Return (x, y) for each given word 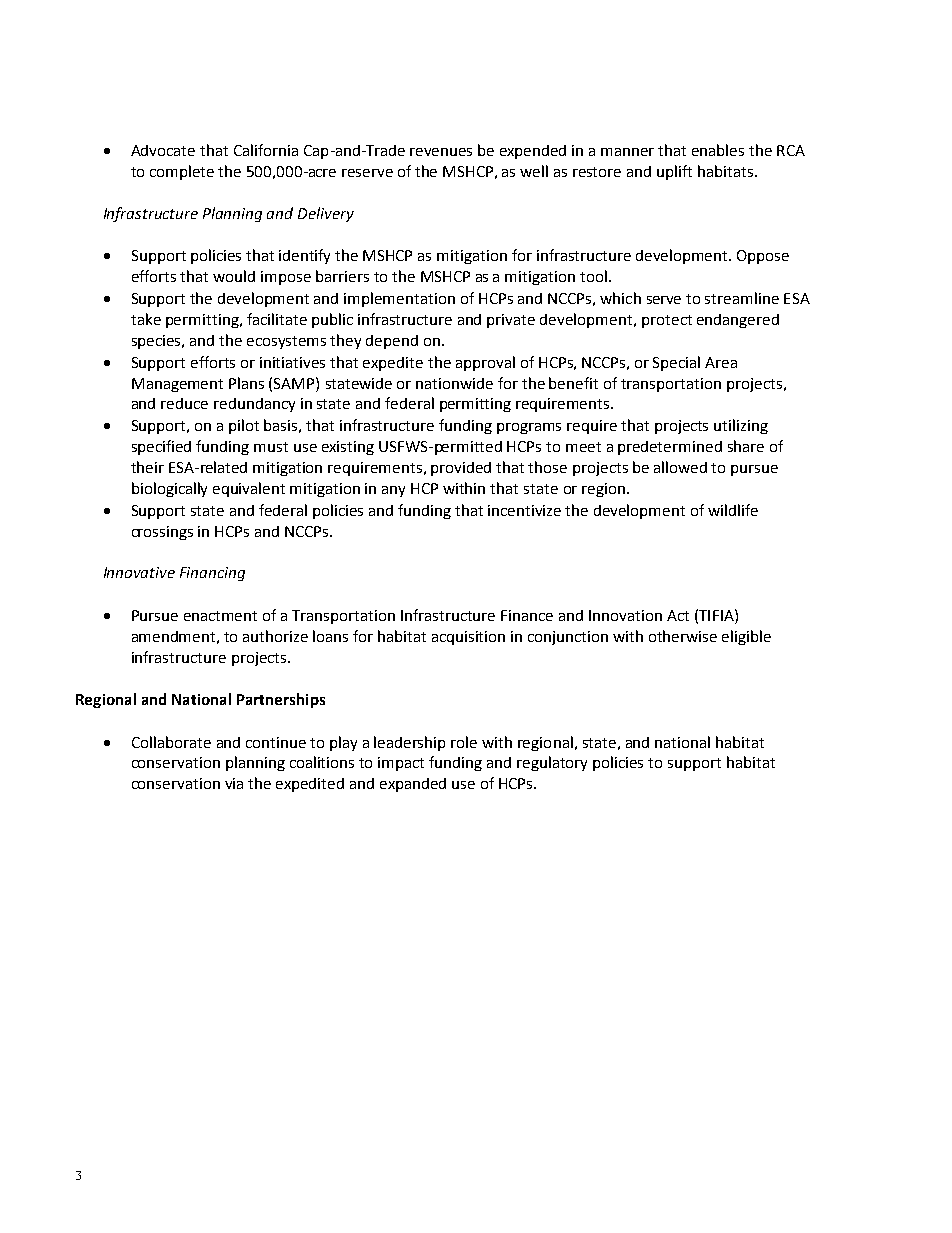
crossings (162, 533)
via (234, 783)
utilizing (741, 426)
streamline (742, 298)
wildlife (733, 510)
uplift (674, 172)
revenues (441, 152)
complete (182, 172)
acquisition (468, 638)
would (234, 276)
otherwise (683, 636)
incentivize (524, 510)
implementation (399, 299)
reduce (184, 403)
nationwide (454, 383)
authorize (275, 636)
